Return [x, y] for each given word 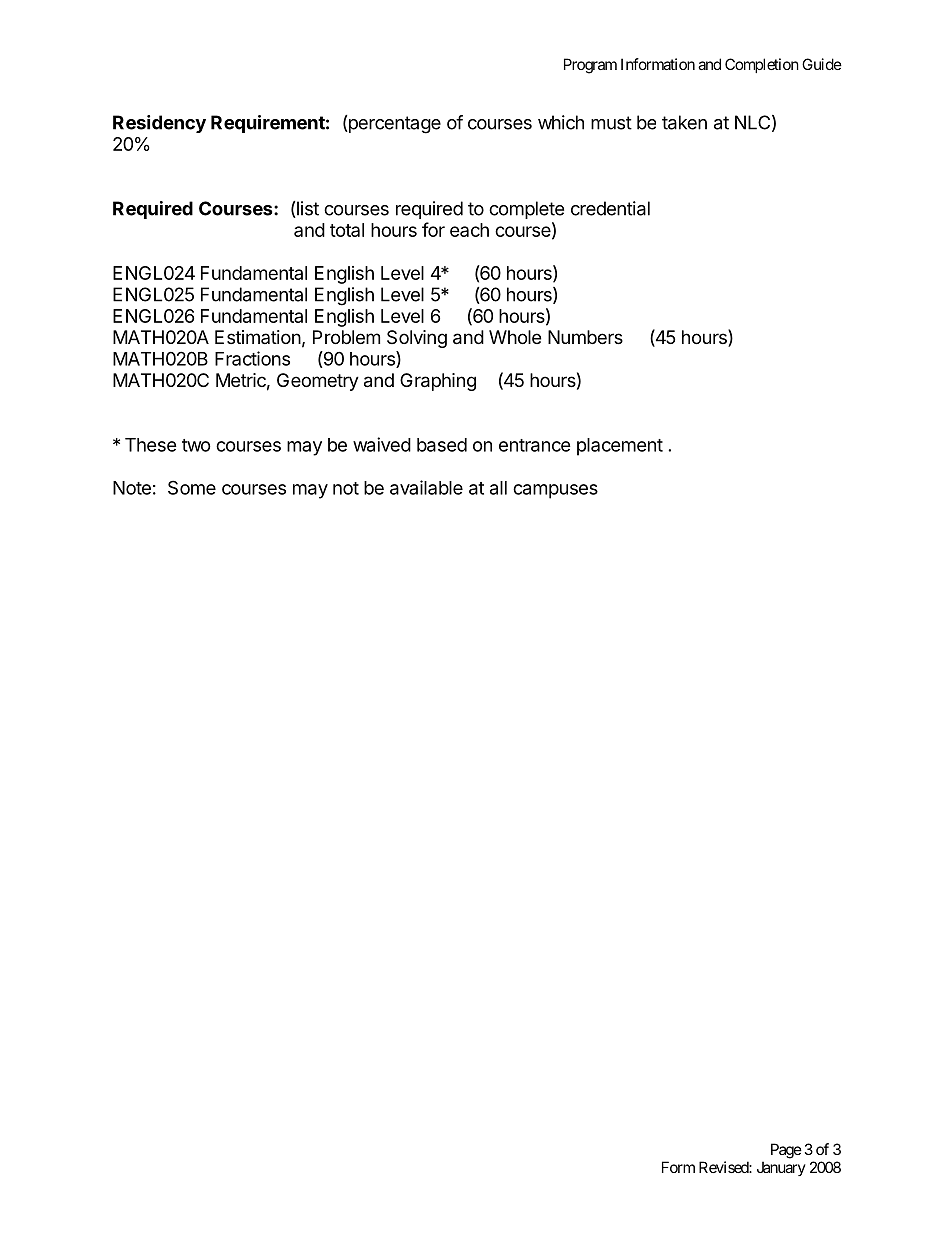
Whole [515, 337]
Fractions [252, 358]
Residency [159, 124]
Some [192, 487]
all [498, 488]
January [781, 1168]
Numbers [585, 337]
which [561, 122]
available [426, 487]
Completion [762, 65]
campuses [555, 491]
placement [620, 447]
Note [132, 488]
